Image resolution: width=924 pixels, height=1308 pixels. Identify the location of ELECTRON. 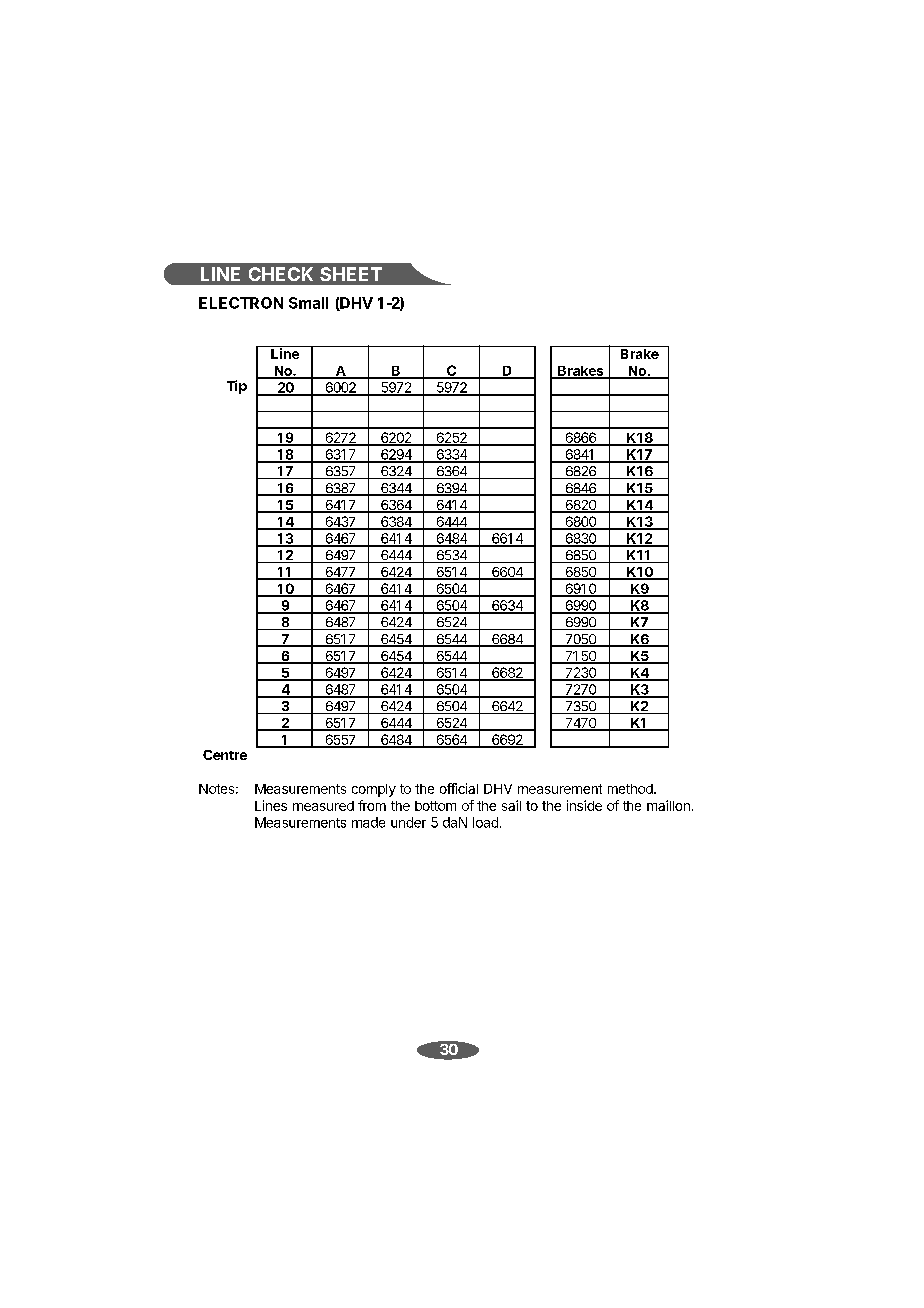
(241, 303).
